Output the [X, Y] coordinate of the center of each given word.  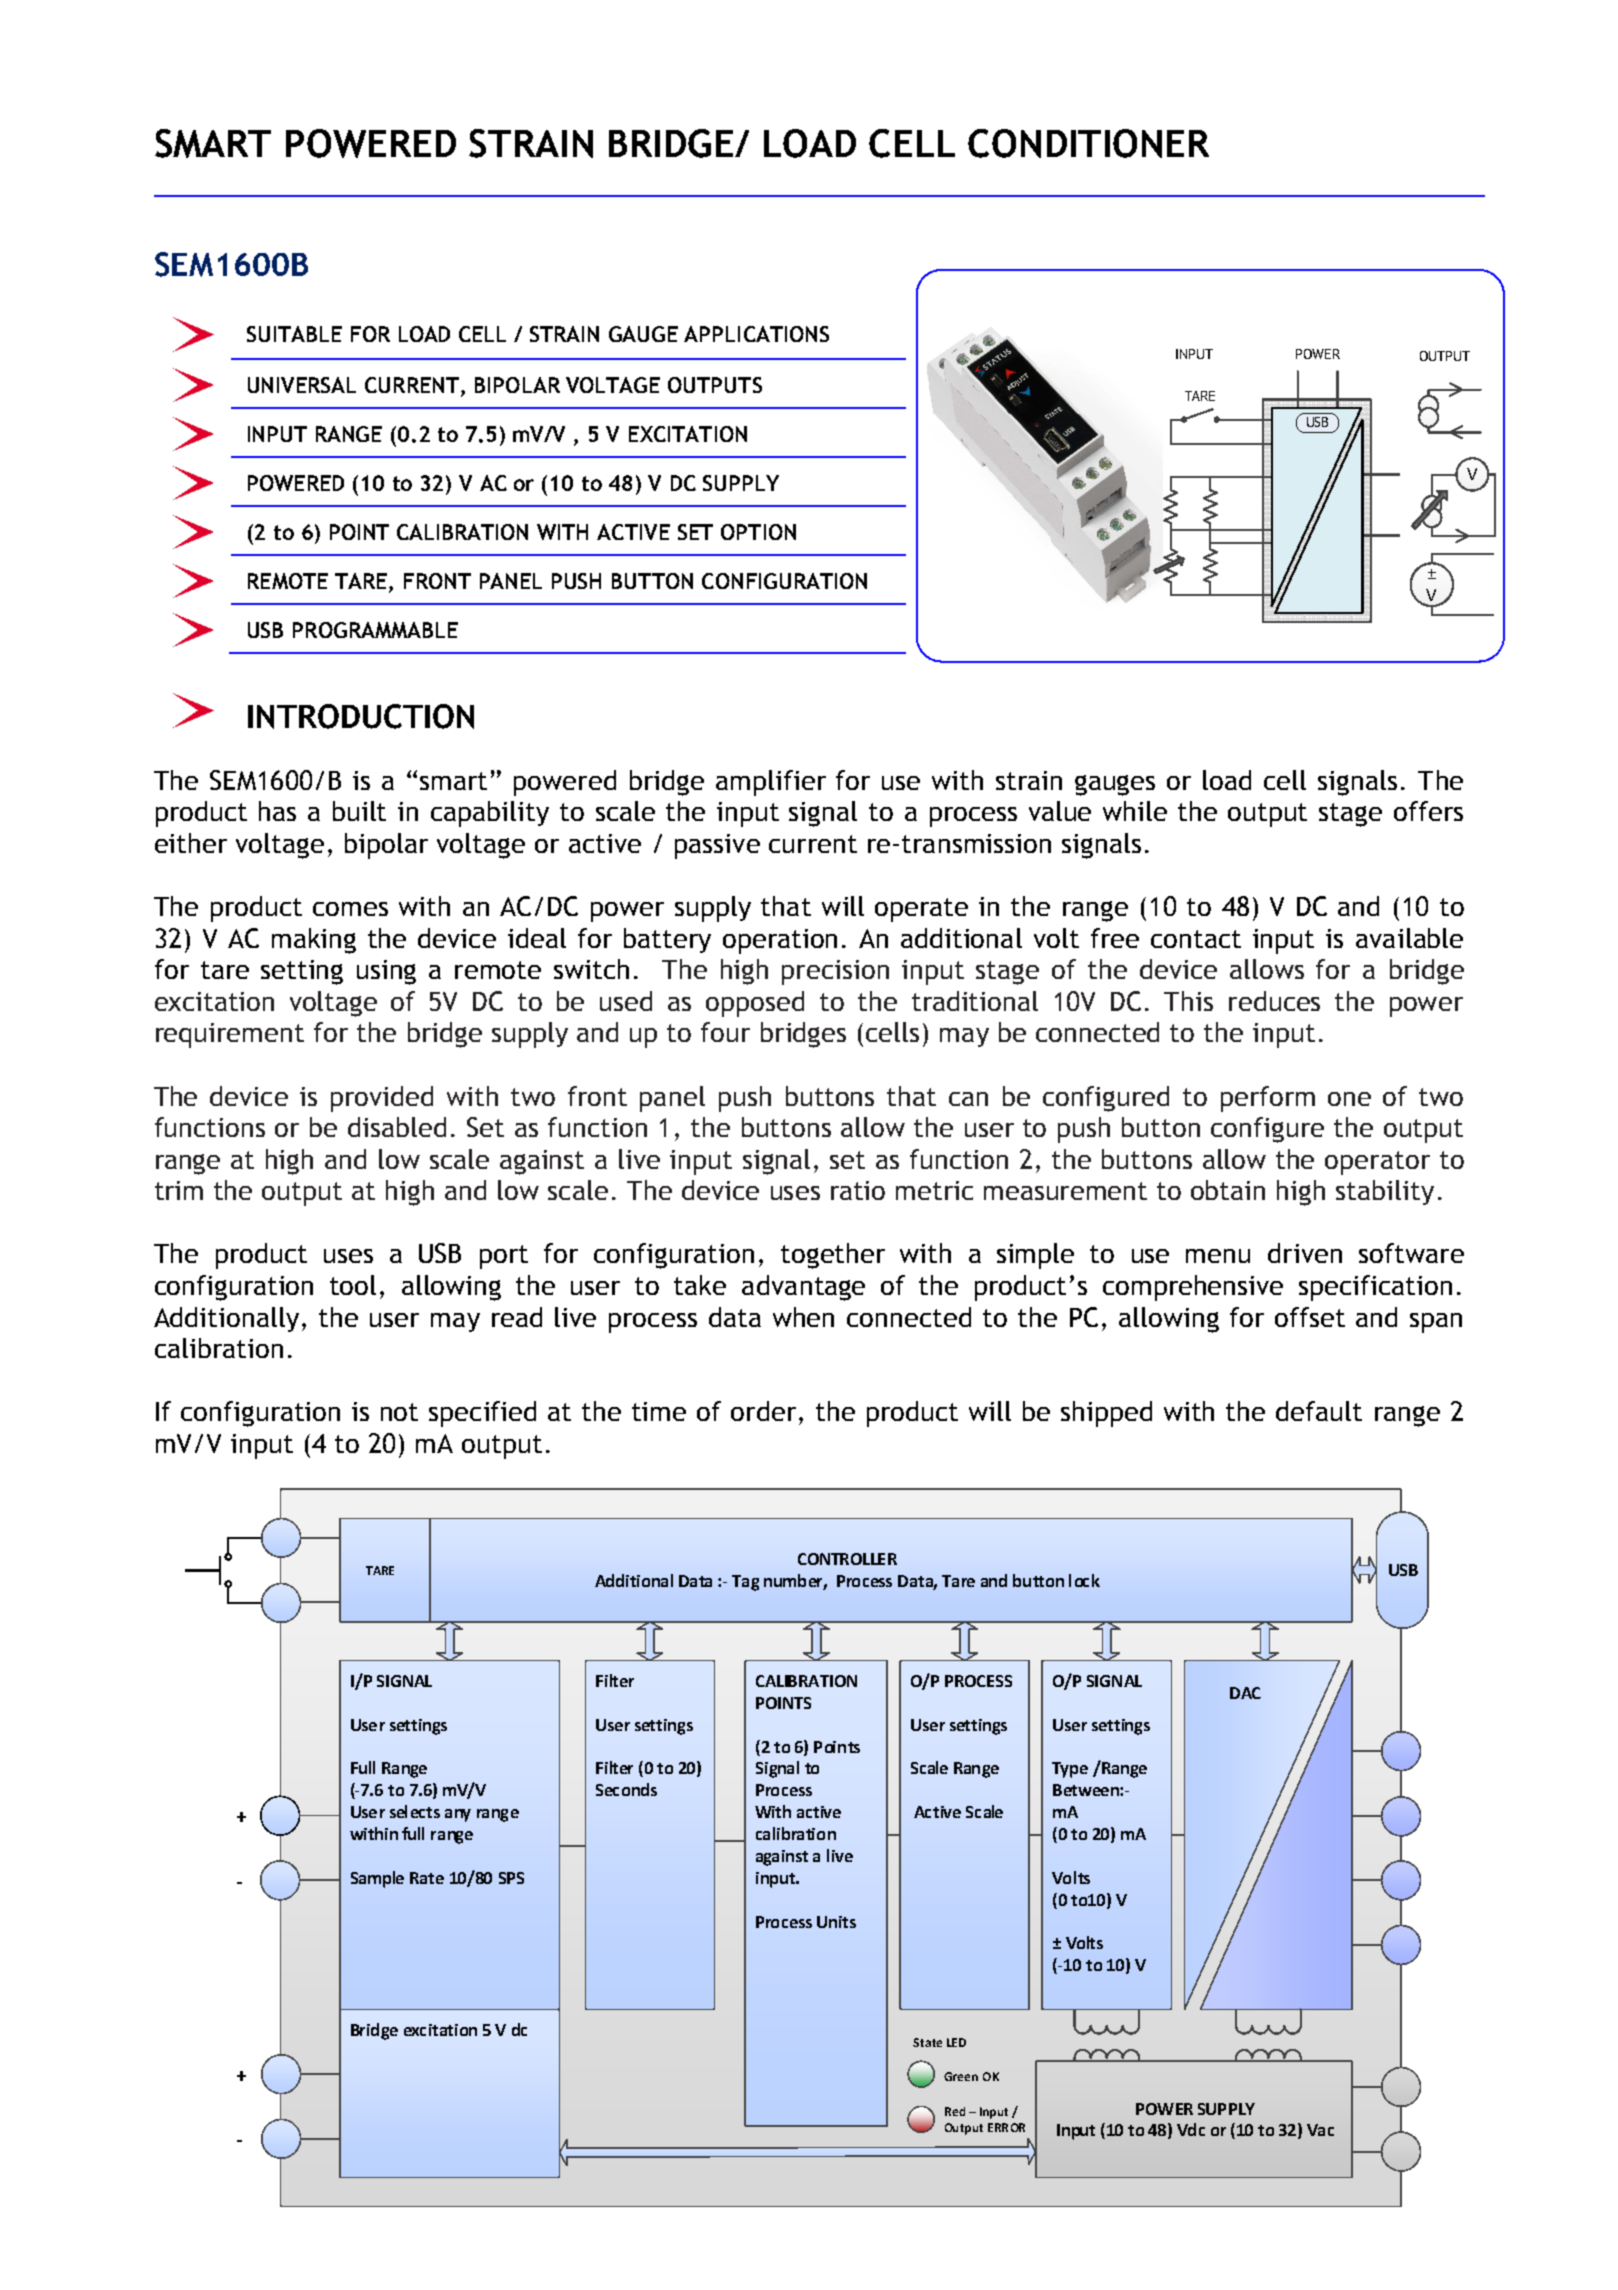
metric [934, 1190]
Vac [1320, 2130]
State [927, 2042]
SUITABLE [294, 334]
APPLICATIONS [756, 334]
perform [1268, 1099]
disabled [397, 1127]
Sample [377, 1879]
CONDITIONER [1088, 143]
